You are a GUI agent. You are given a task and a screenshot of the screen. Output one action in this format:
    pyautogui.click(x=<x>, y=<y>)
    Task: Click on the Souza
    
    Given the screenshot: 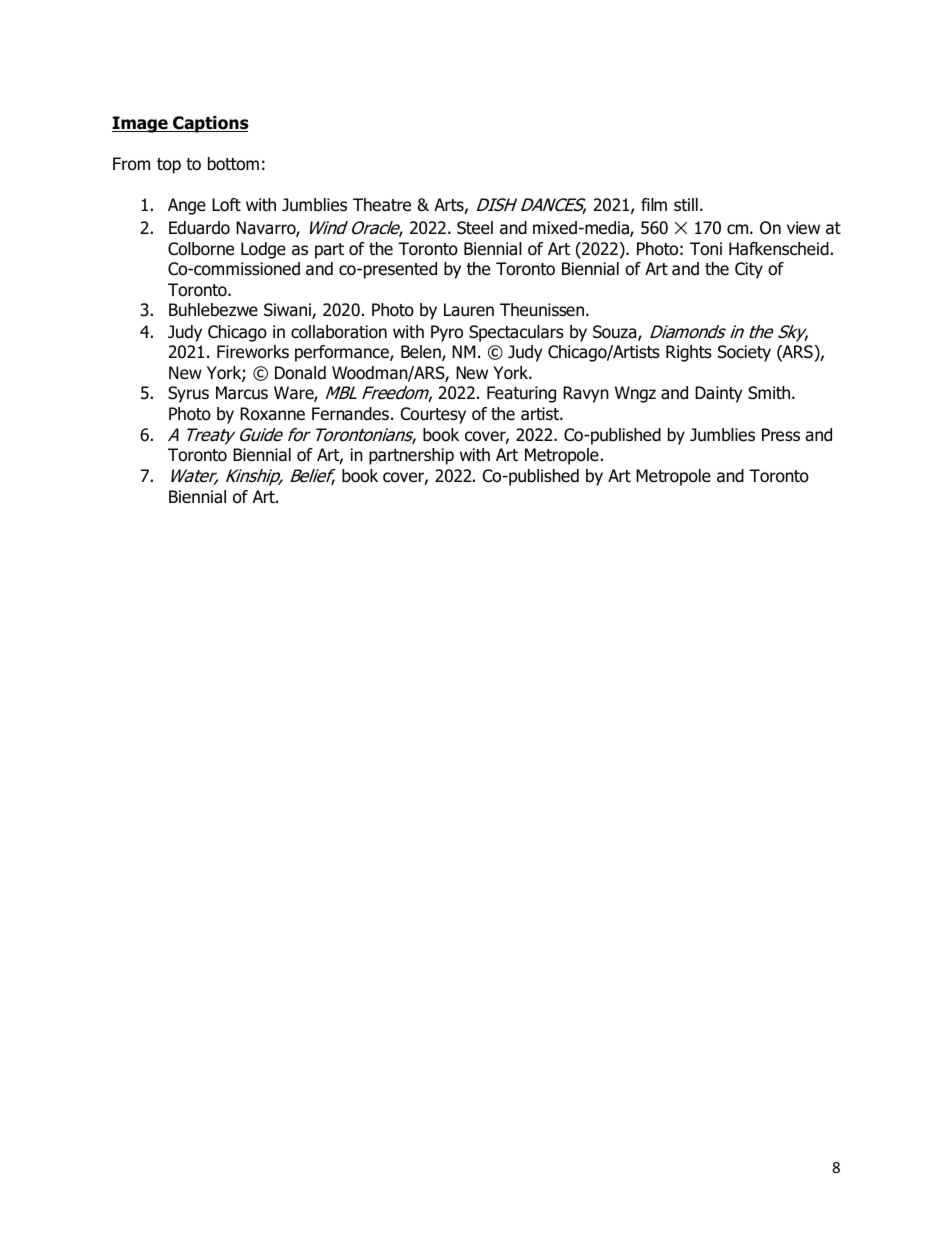 What is the action you would take?
    pyautogui.click(x=616, y=333)
